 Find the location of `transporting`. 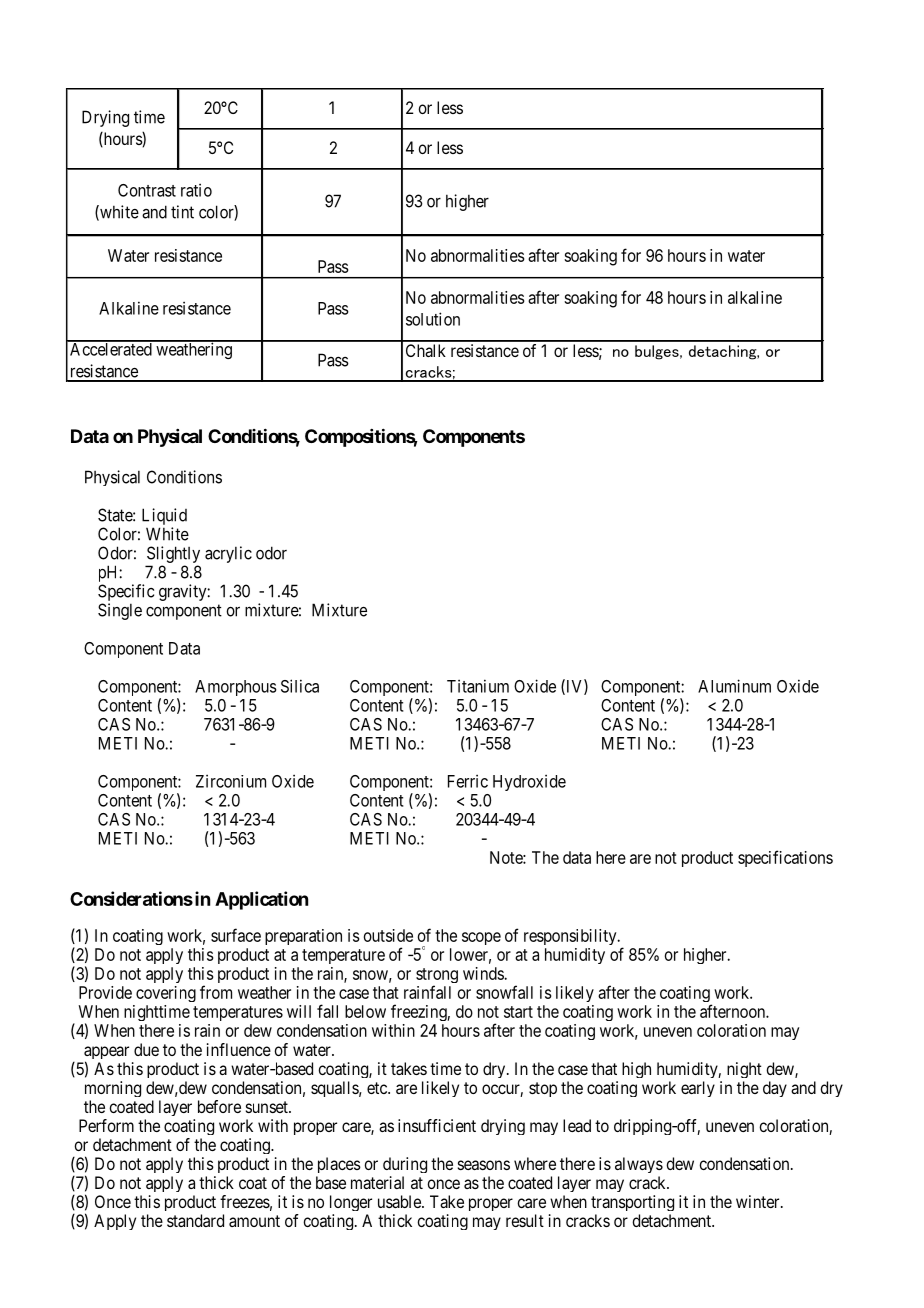

transporting is located at coordinates (632, 1203).
